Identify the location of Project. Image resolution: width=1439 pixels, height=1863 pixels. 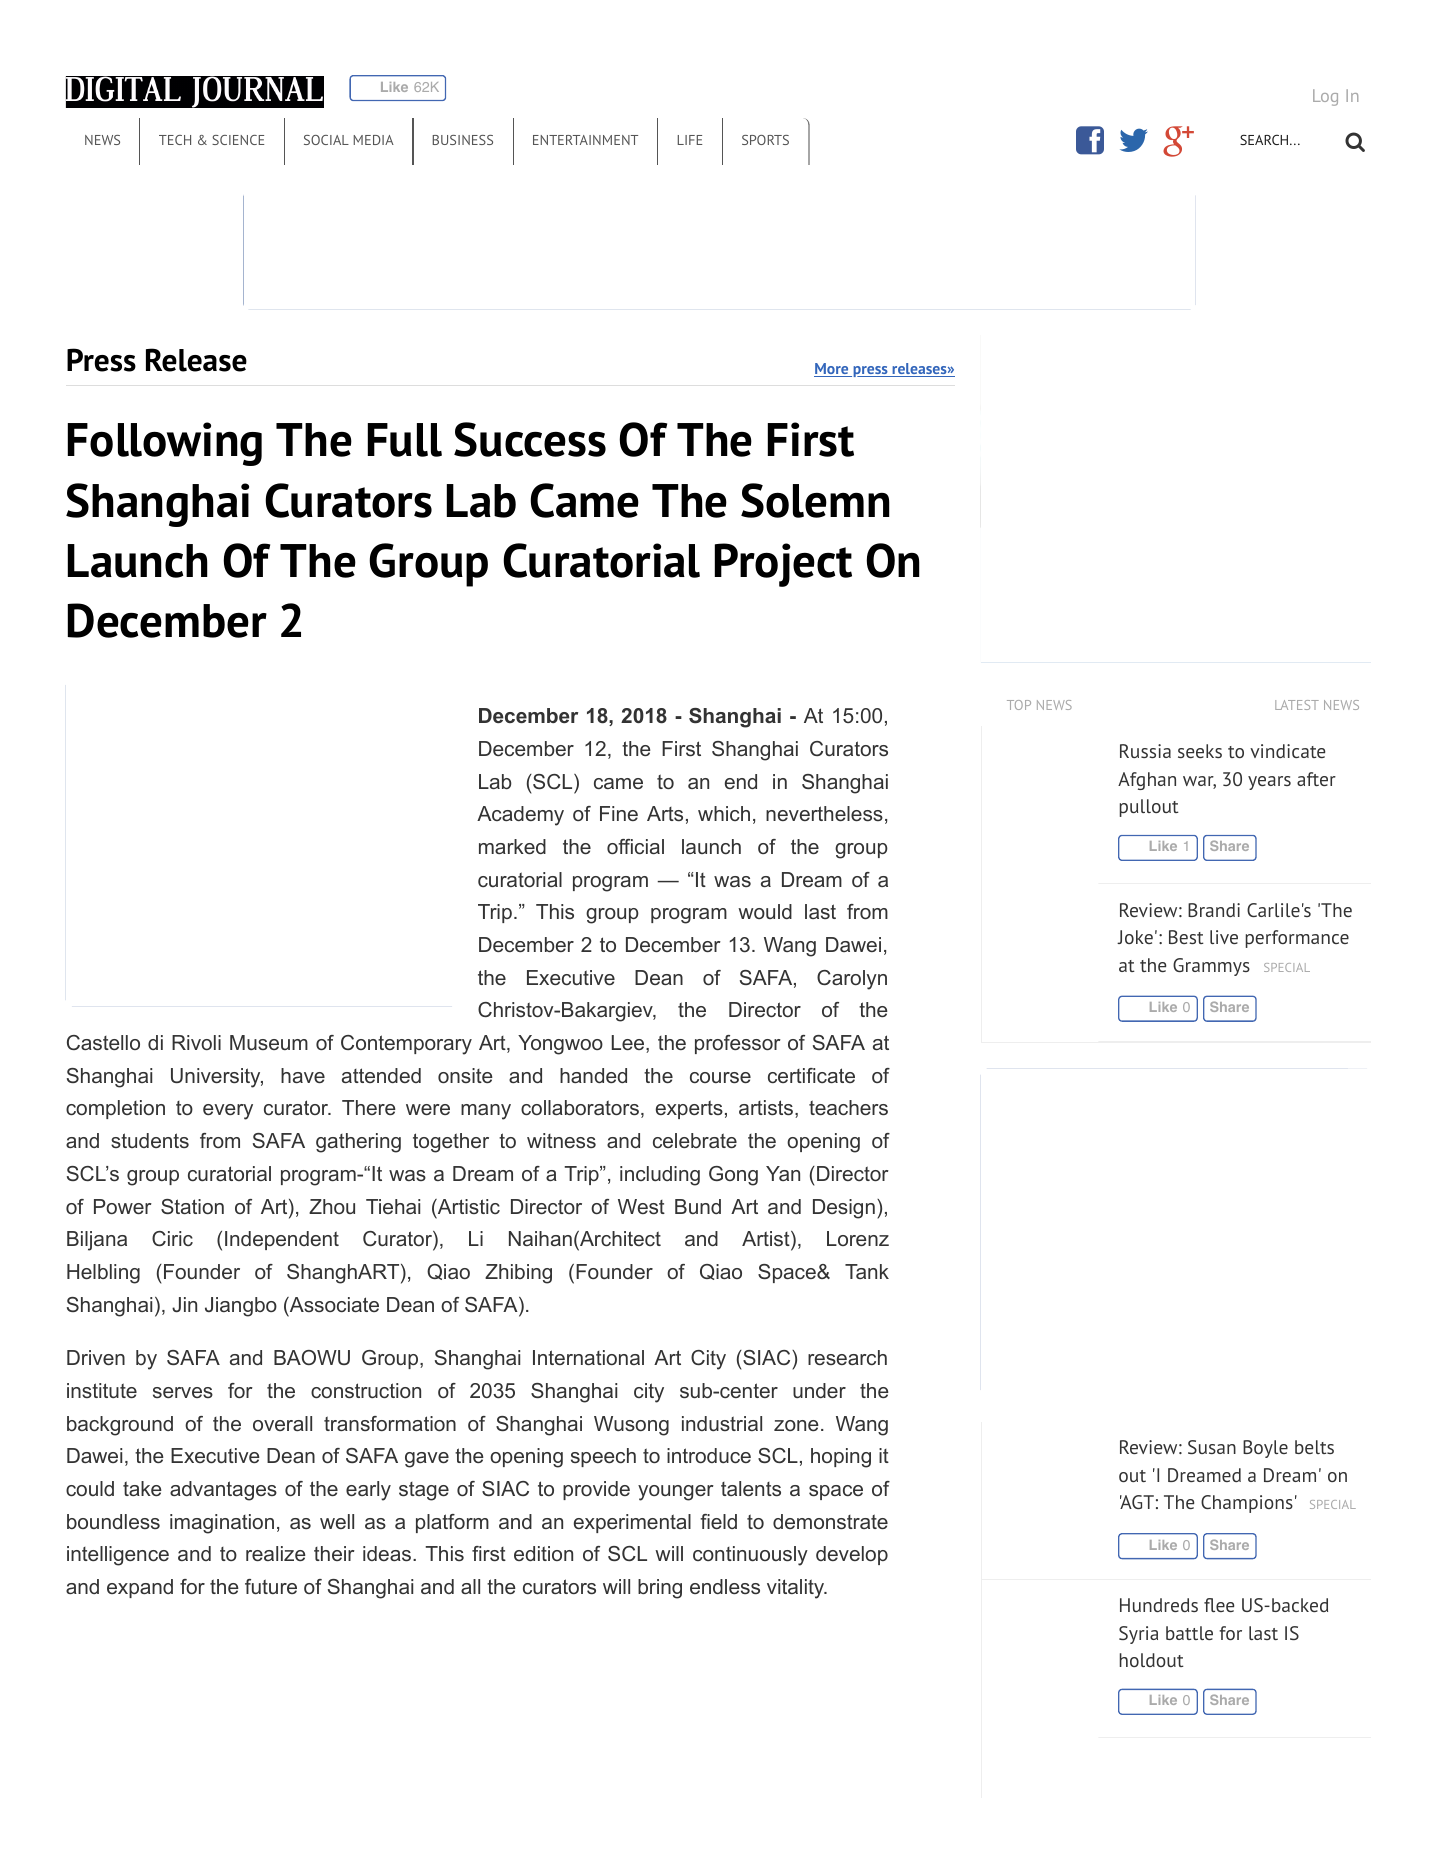
(783, 565).
